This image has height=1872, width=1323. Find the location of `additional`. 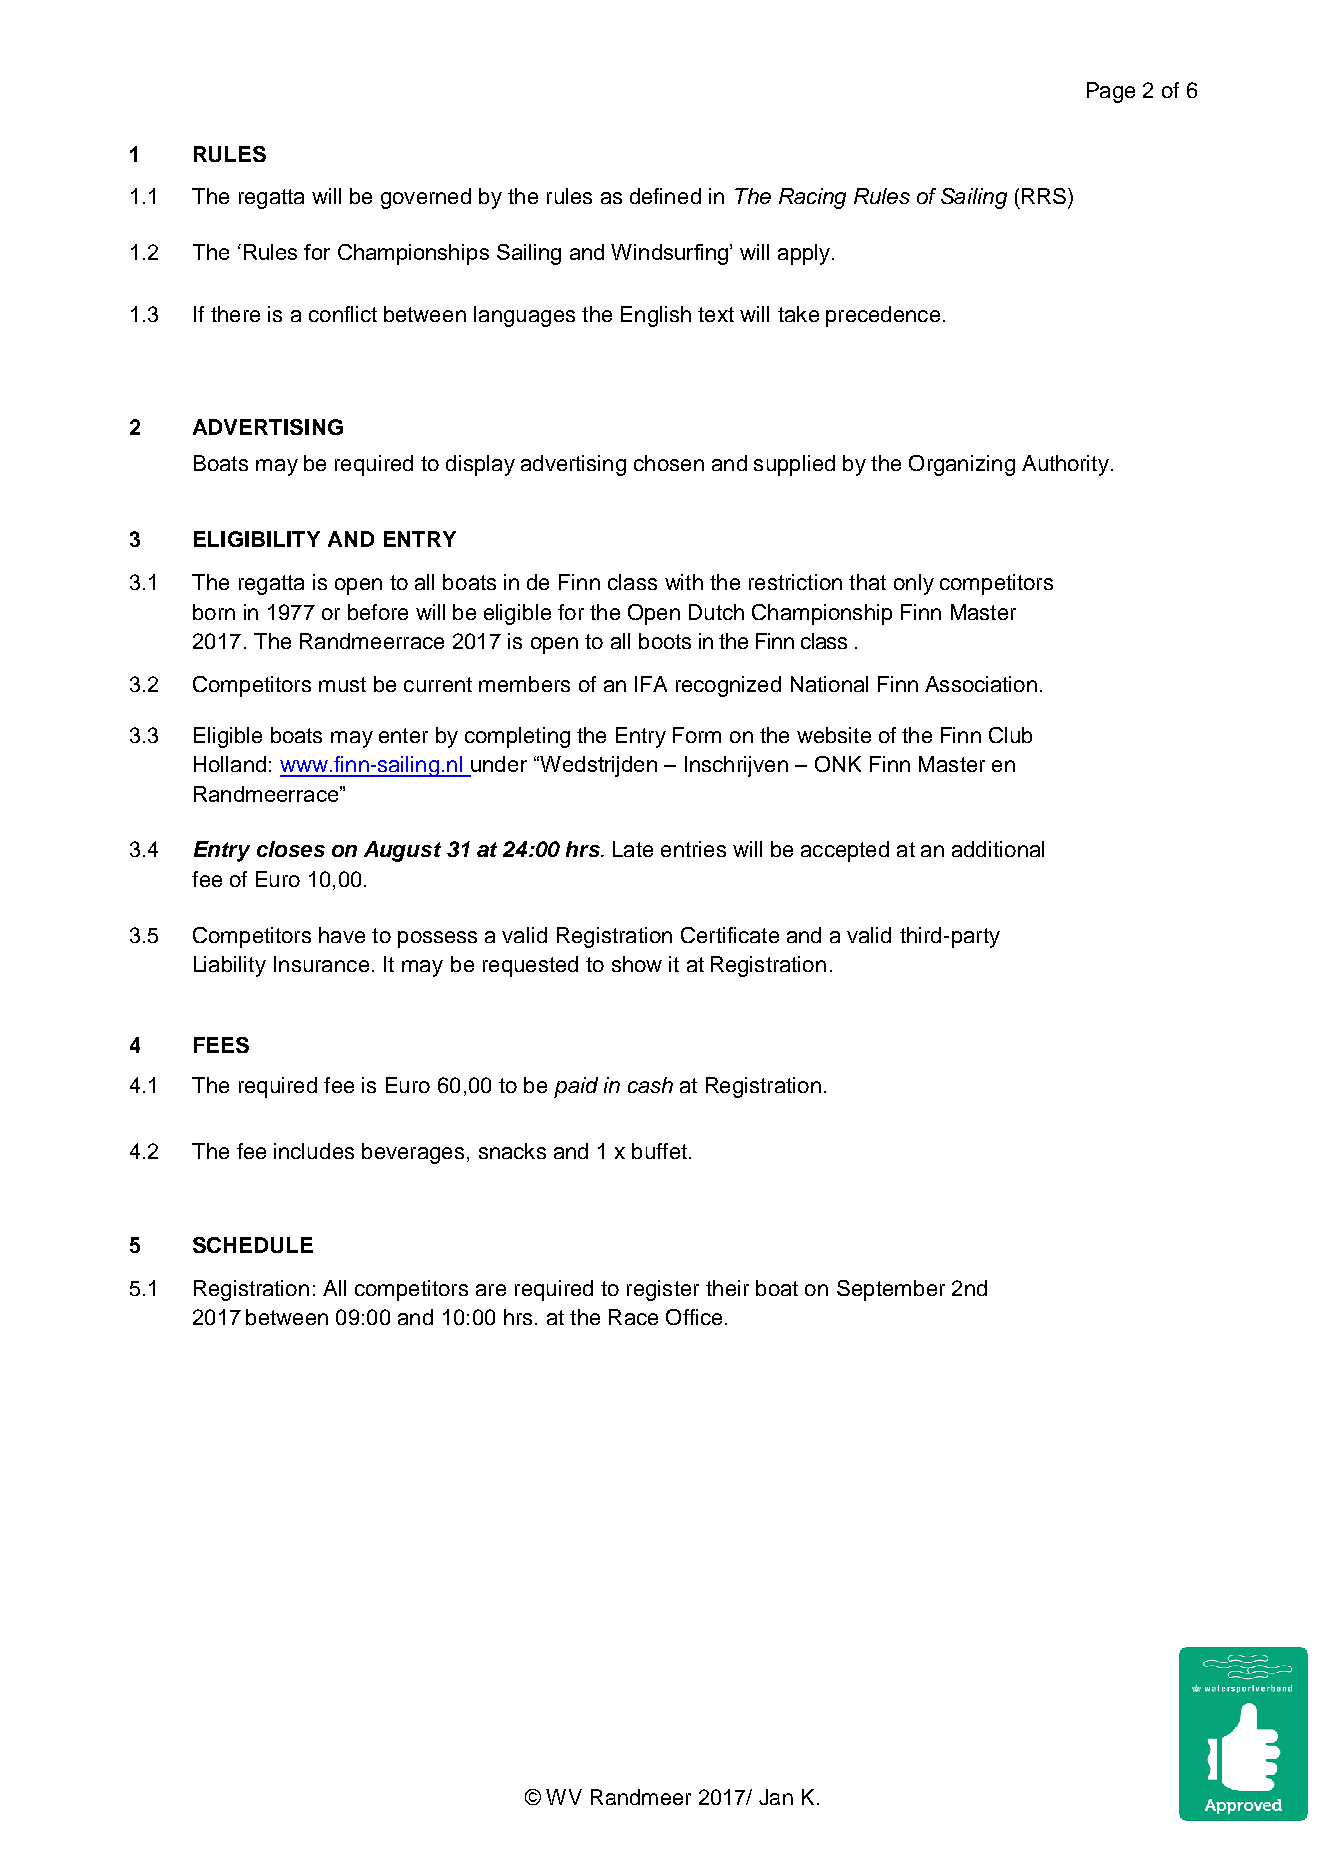

additional is located at coordinates (998, 849).
